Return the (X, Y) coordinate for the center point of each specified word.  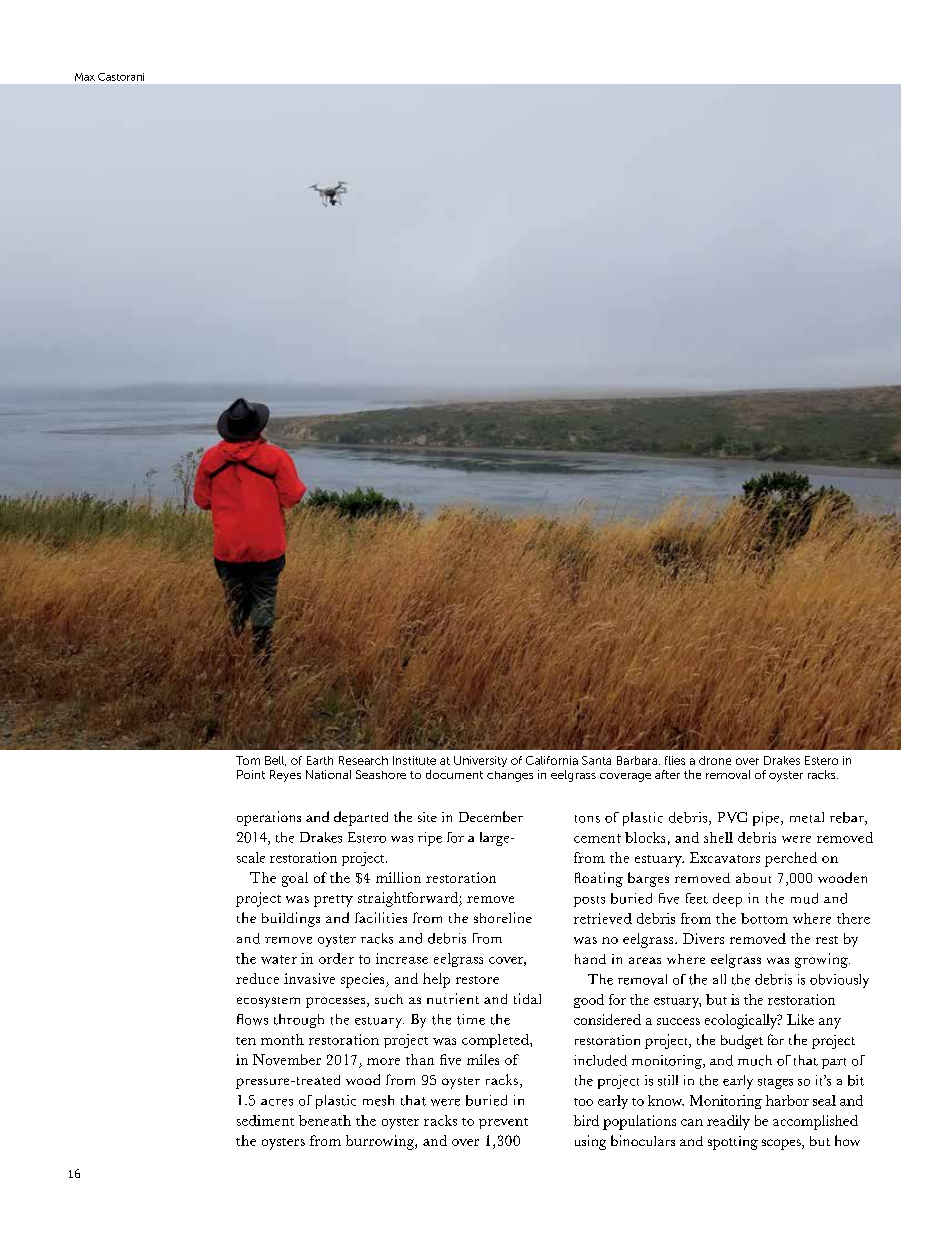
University (480, 761)
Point (251, 774)
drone (715, 760)
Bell (275, 761)
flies (675, 760)
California (552, 760)
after (667, 774)
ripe (430, 839)
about (753, 878)
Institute (414, 760)
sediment (265, 1120)
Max (85, 77)
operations (269, 818)
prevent (503, 1123)
